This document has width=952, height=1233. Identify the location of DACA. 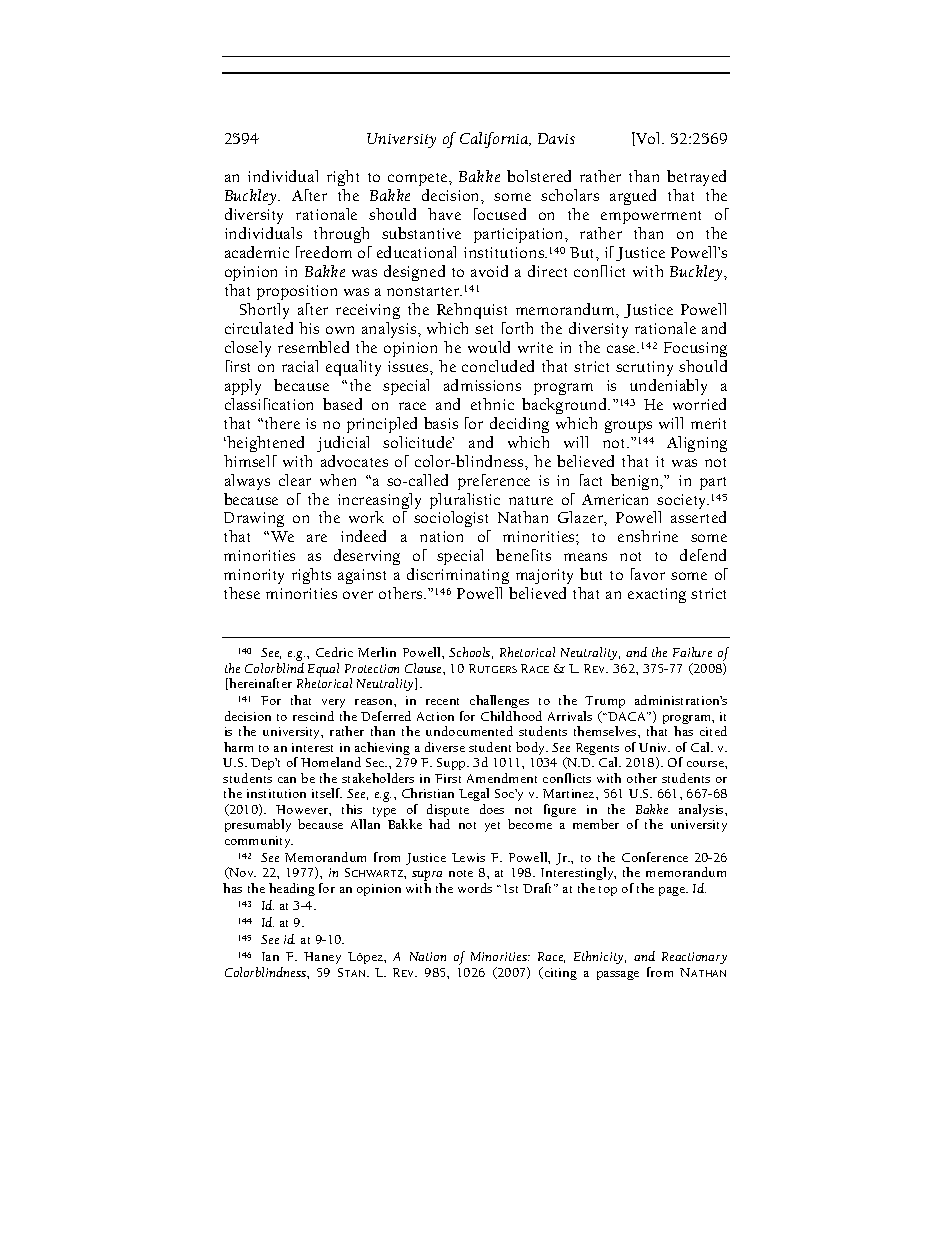
(628, 716).
